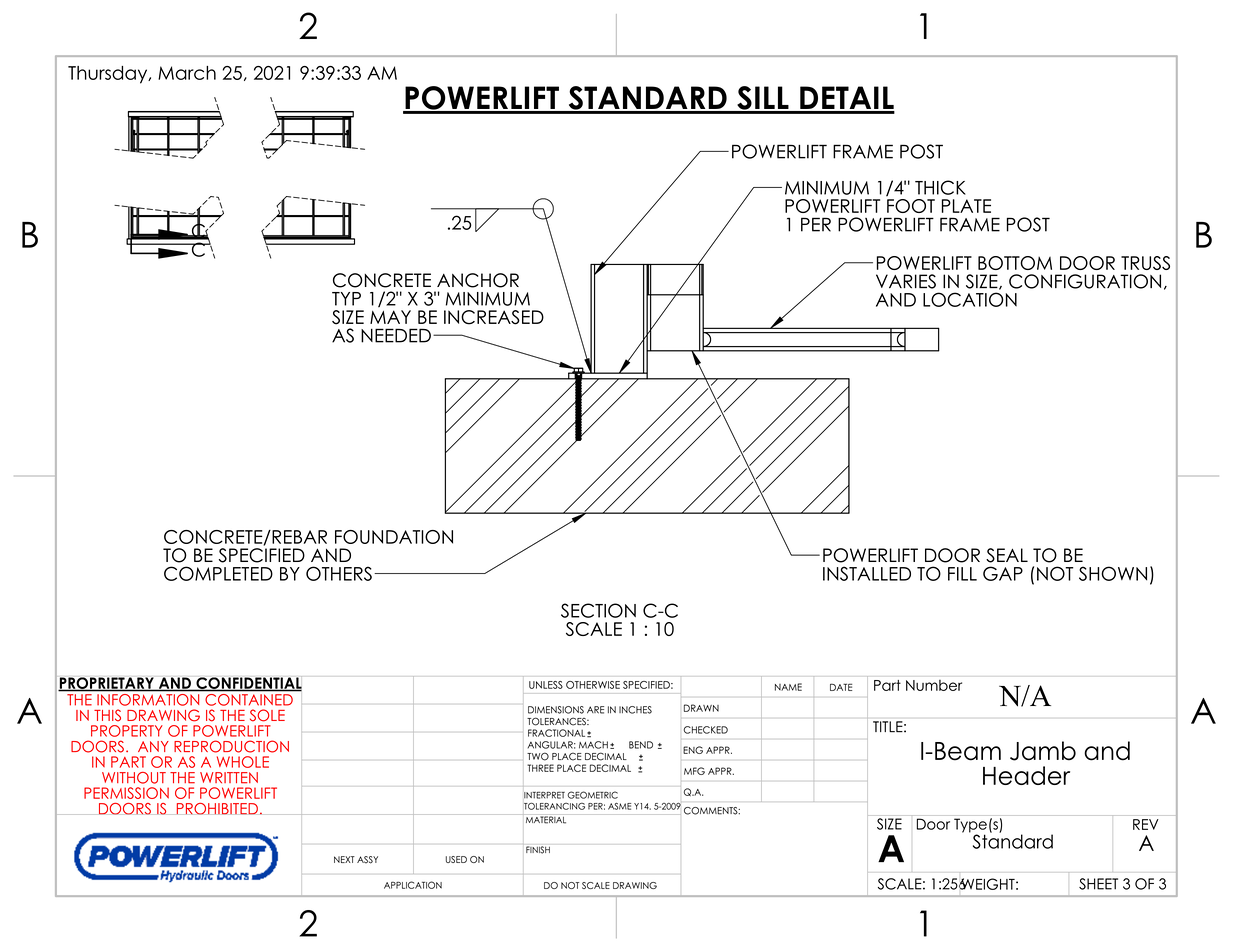 This document has width=1233, height=952. I want to click on NEEDED, so click(396, 335).
